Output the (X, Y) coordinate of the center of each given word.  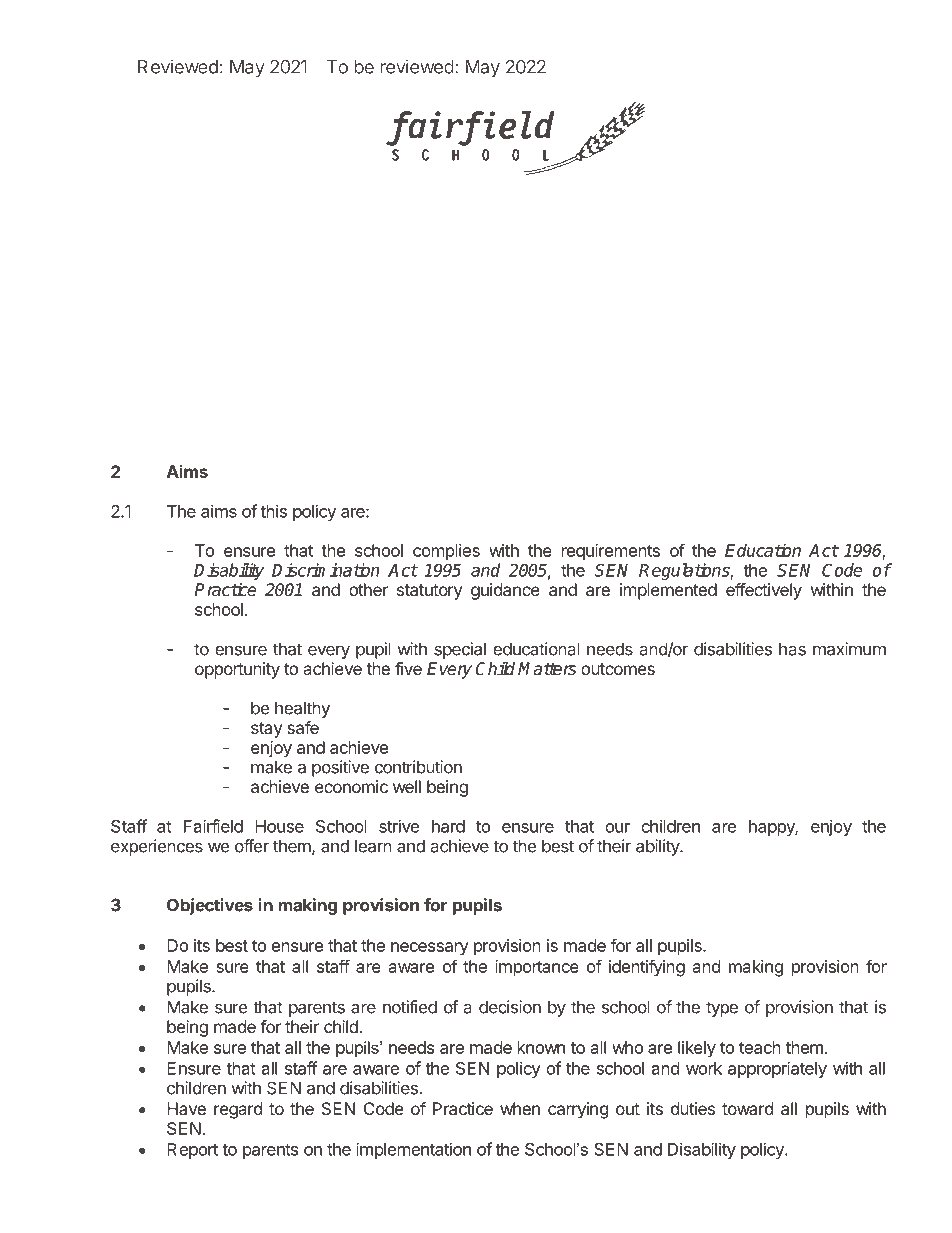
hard (448, 826)
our (617, 828)
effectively (764, 591)
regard (238, 1110)
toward (747, 1108)
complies (446, 552)
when (520, 1108)
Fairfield (213, 826)
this (273, 511)
